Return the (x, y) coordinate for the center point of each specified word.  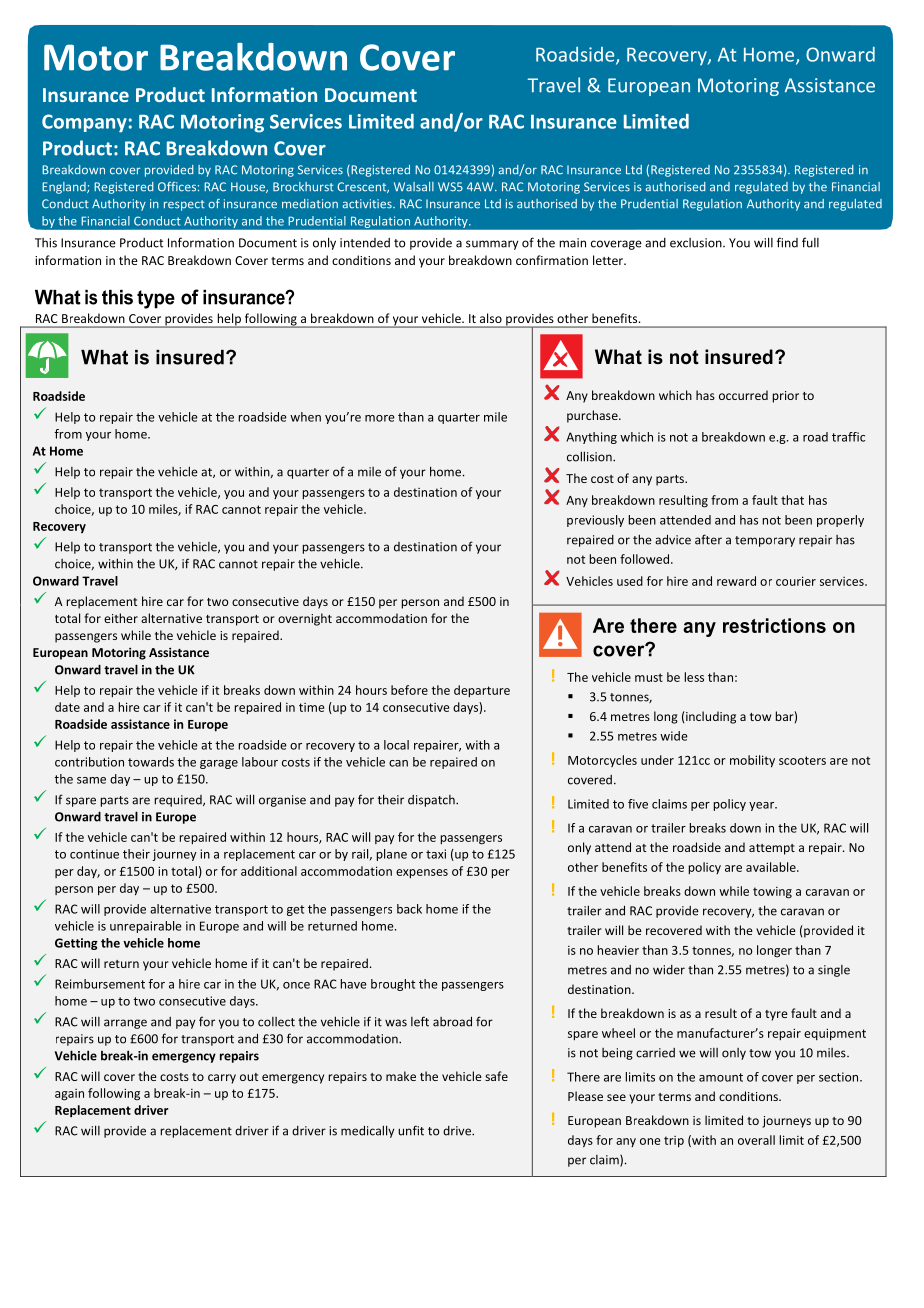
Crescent (363, 187)
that (792, 500)
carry (222, 1079)
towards (151, 762)
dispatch (432, 801)
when (305, 417)
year (763, 806)
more (380, 418)
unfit (411, 1130)
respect (184, 205)
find (787, 242)
